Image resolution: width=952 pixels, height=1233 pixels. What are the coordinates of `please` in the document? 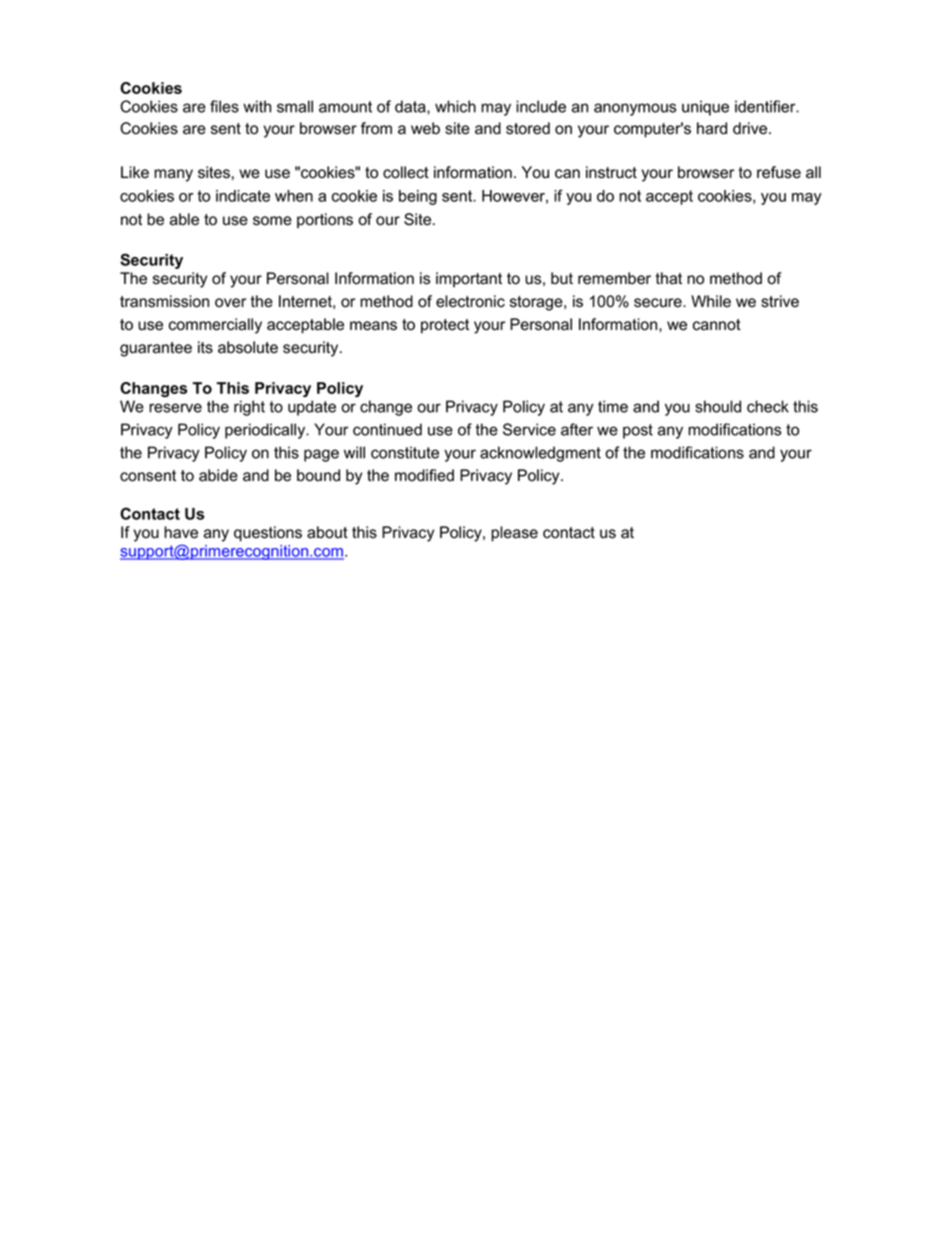 It's located at (514, 534).
